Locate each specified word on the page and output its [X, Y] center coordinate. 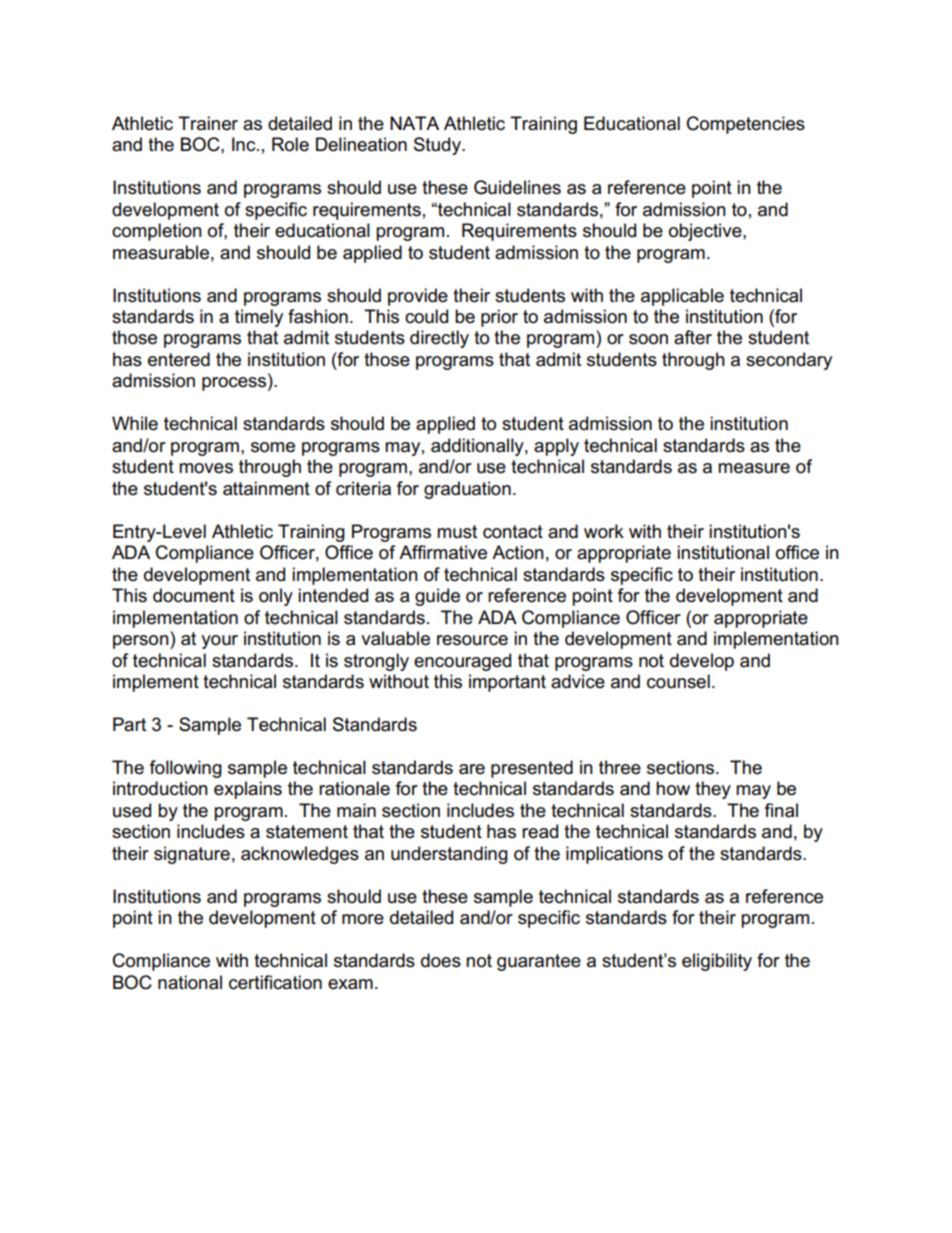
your [219, 642]
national [190, 982]
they [713, 790]
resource [472, 640]
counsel [678, 681]
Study [438, 146]
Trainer [208, 123]
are [472, 769]
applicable [682, 297]
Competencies [746, 125]
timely [259, 318]
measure [754, 468]
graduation [467, 490]
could [426, 316]
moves [206, 468]
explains [248, 790]
